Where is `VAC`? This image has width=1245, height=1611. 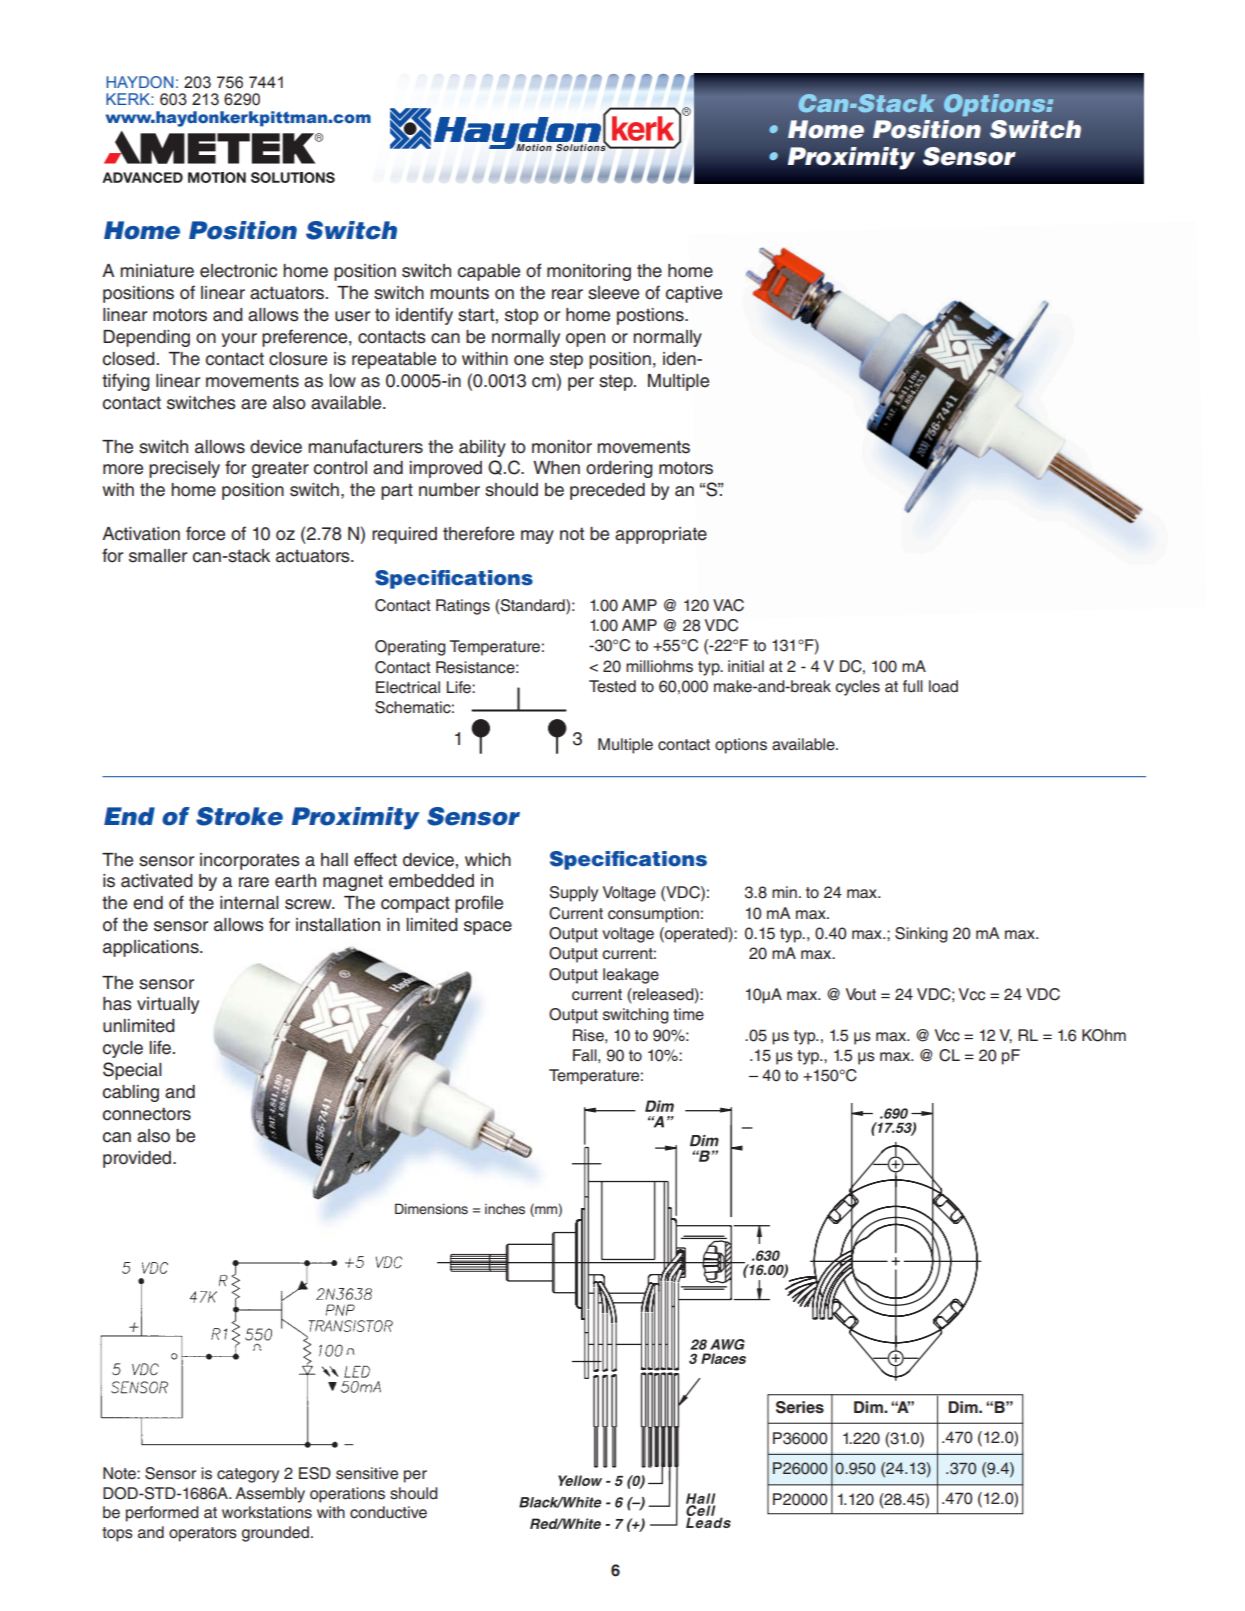 VAC is located at coordinates (728, 605).
